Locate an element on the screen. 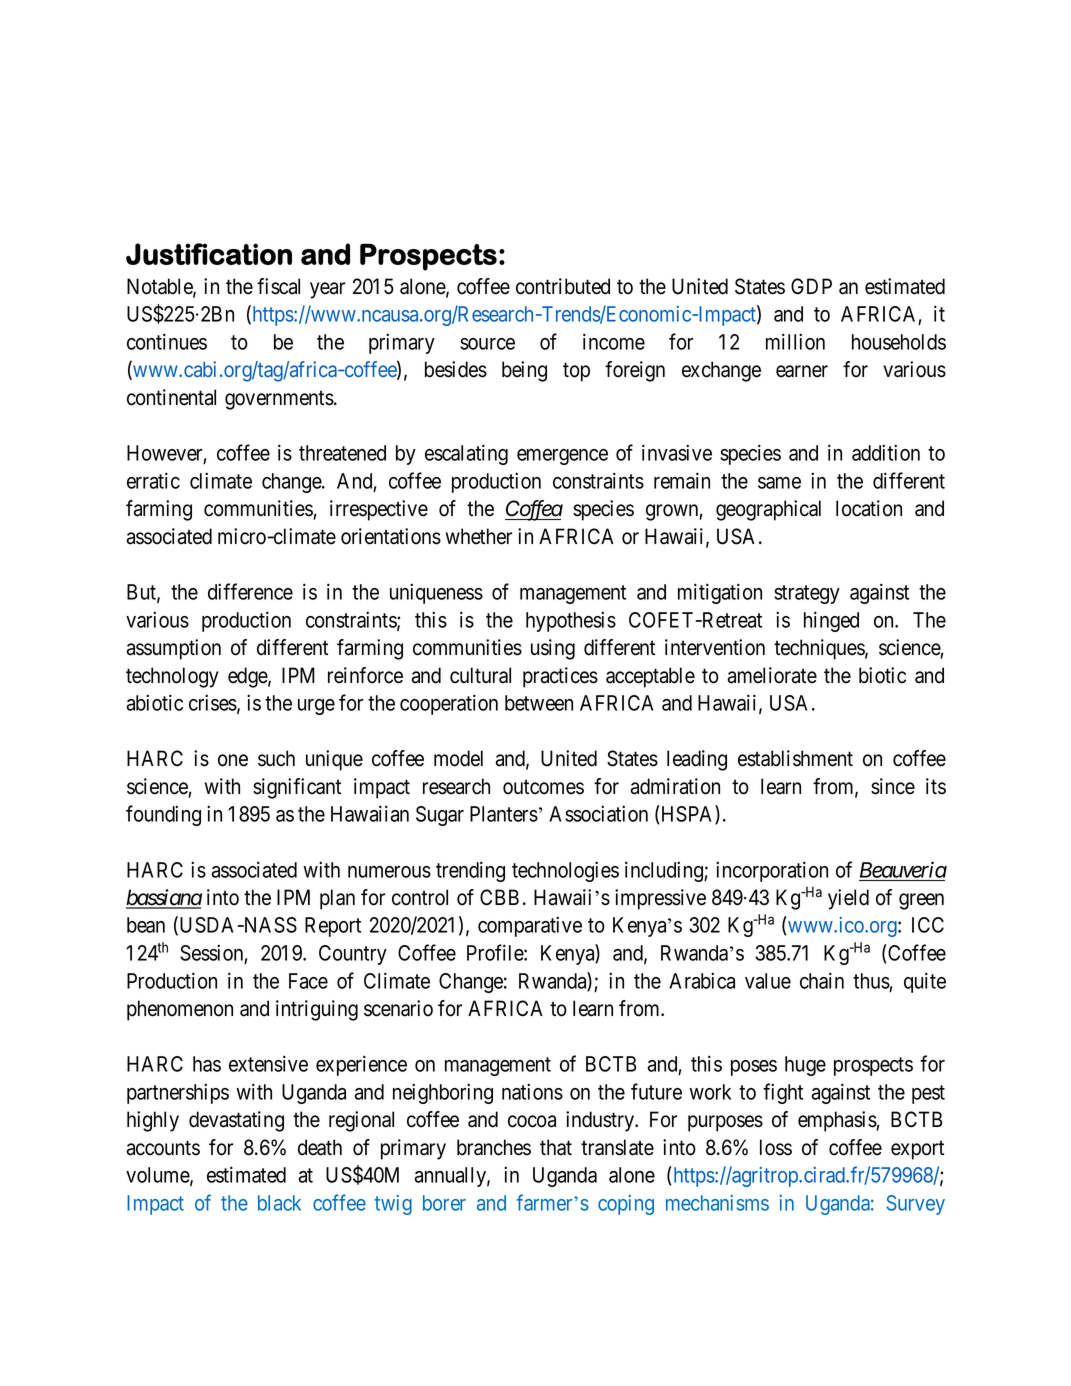  between is located at coordinates (539, 703).
